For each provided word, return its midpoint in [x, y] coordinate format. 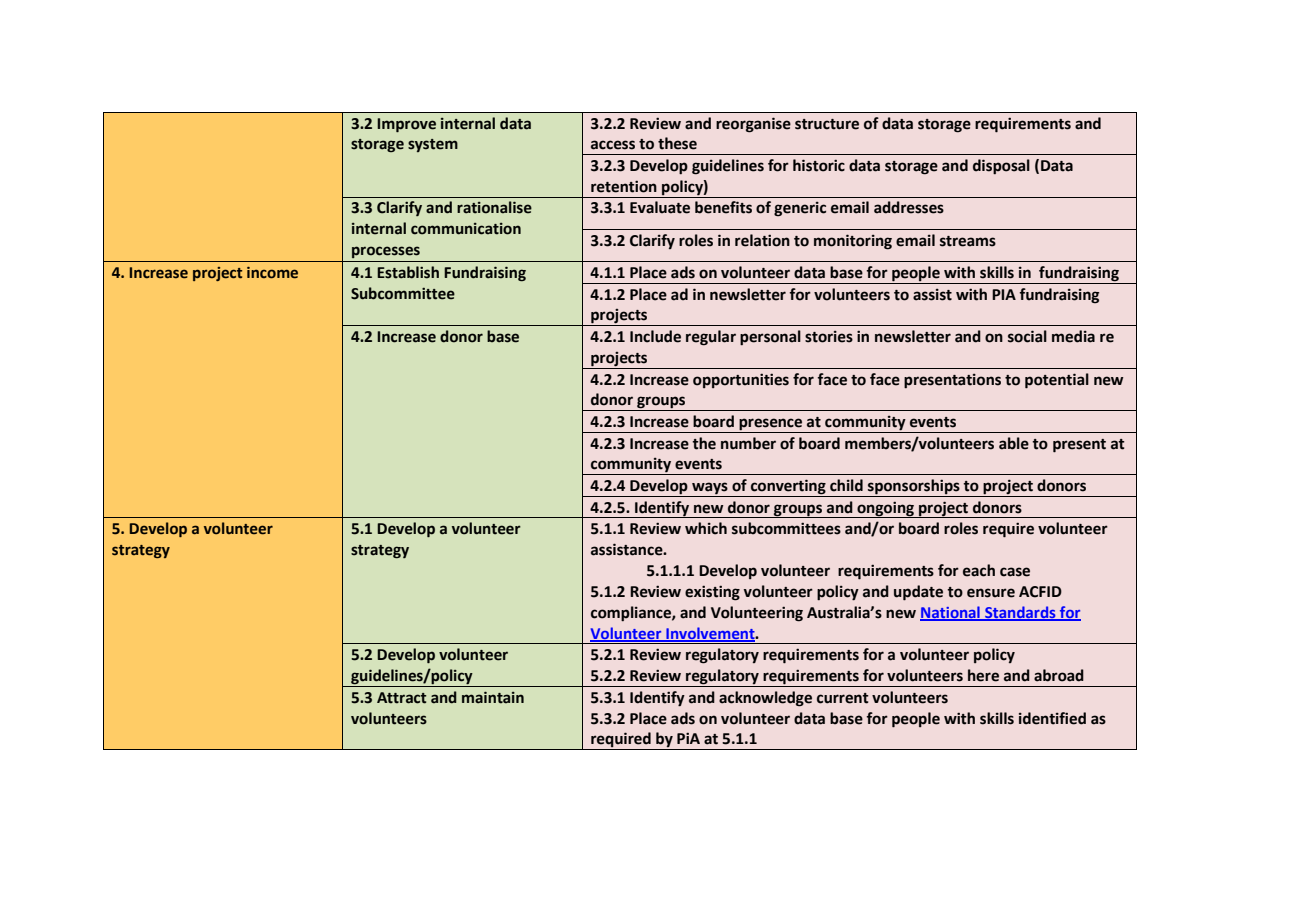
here [983, 675]
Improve [406, 125]
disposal [1001, 166]
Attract [401, 698]
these [677, 143]
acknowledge [765, 699]
